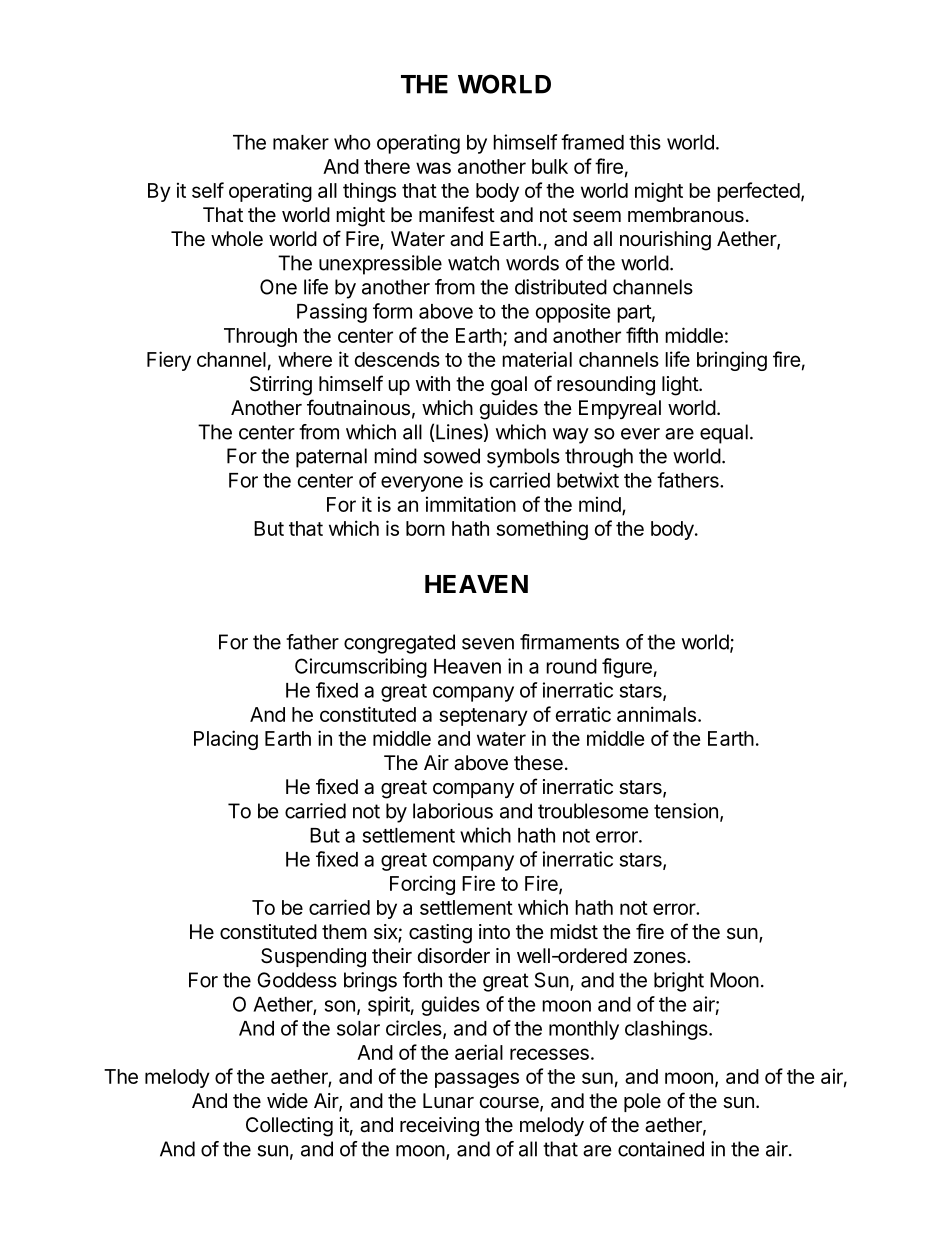  I want to click on sowed, so click(452, 456).
